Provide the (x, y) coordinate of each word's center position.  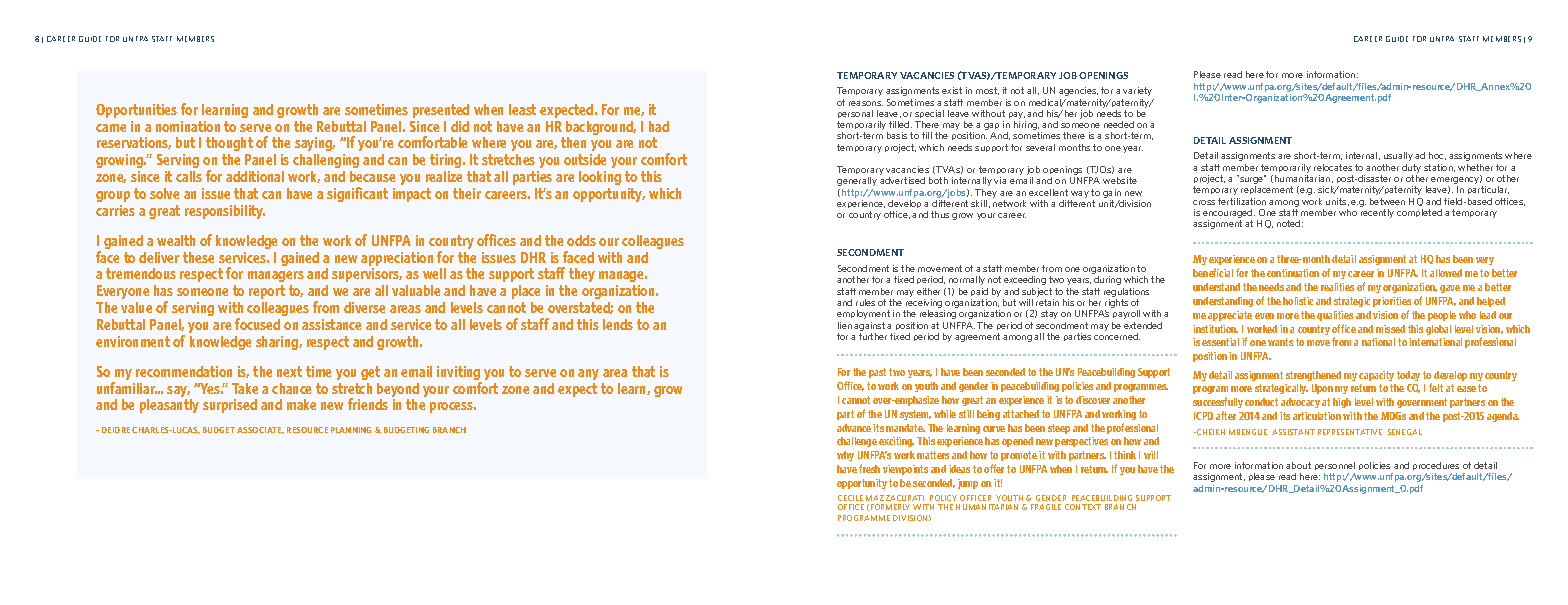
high (1342, 403)
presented (441, 111)
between (1387, 201)
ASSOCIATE (260, 430)
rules (865, 302)
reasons (866, 103)
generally (857, 181)
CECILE (850, 498)
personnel (1335, 468)
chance (291, 388)
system (915, 415)
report (267, 292)
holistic (1298, 301)
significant (357, 194)
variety (1137, 91)
